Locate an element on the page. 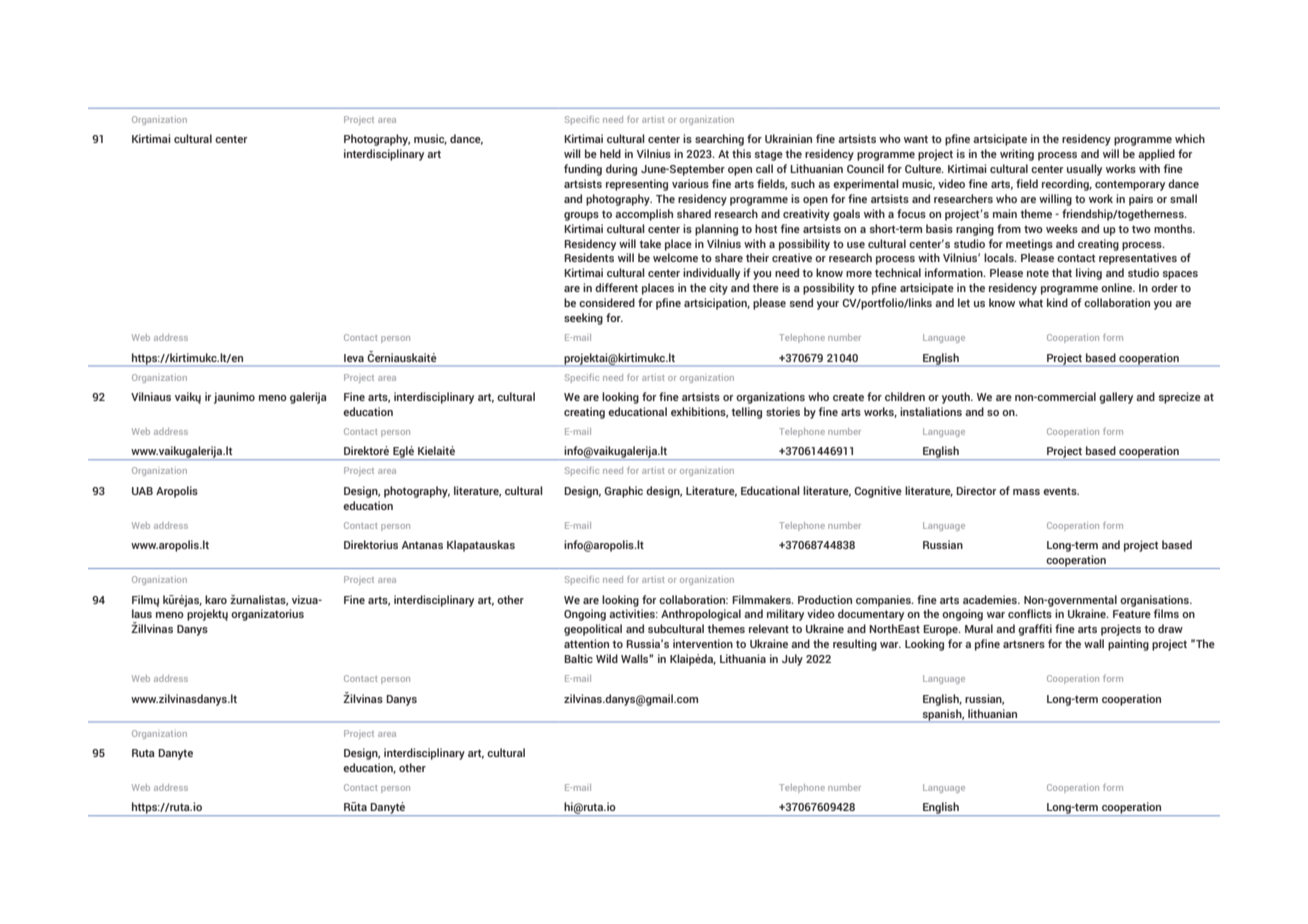  held is located at coordinates (610, 153).
